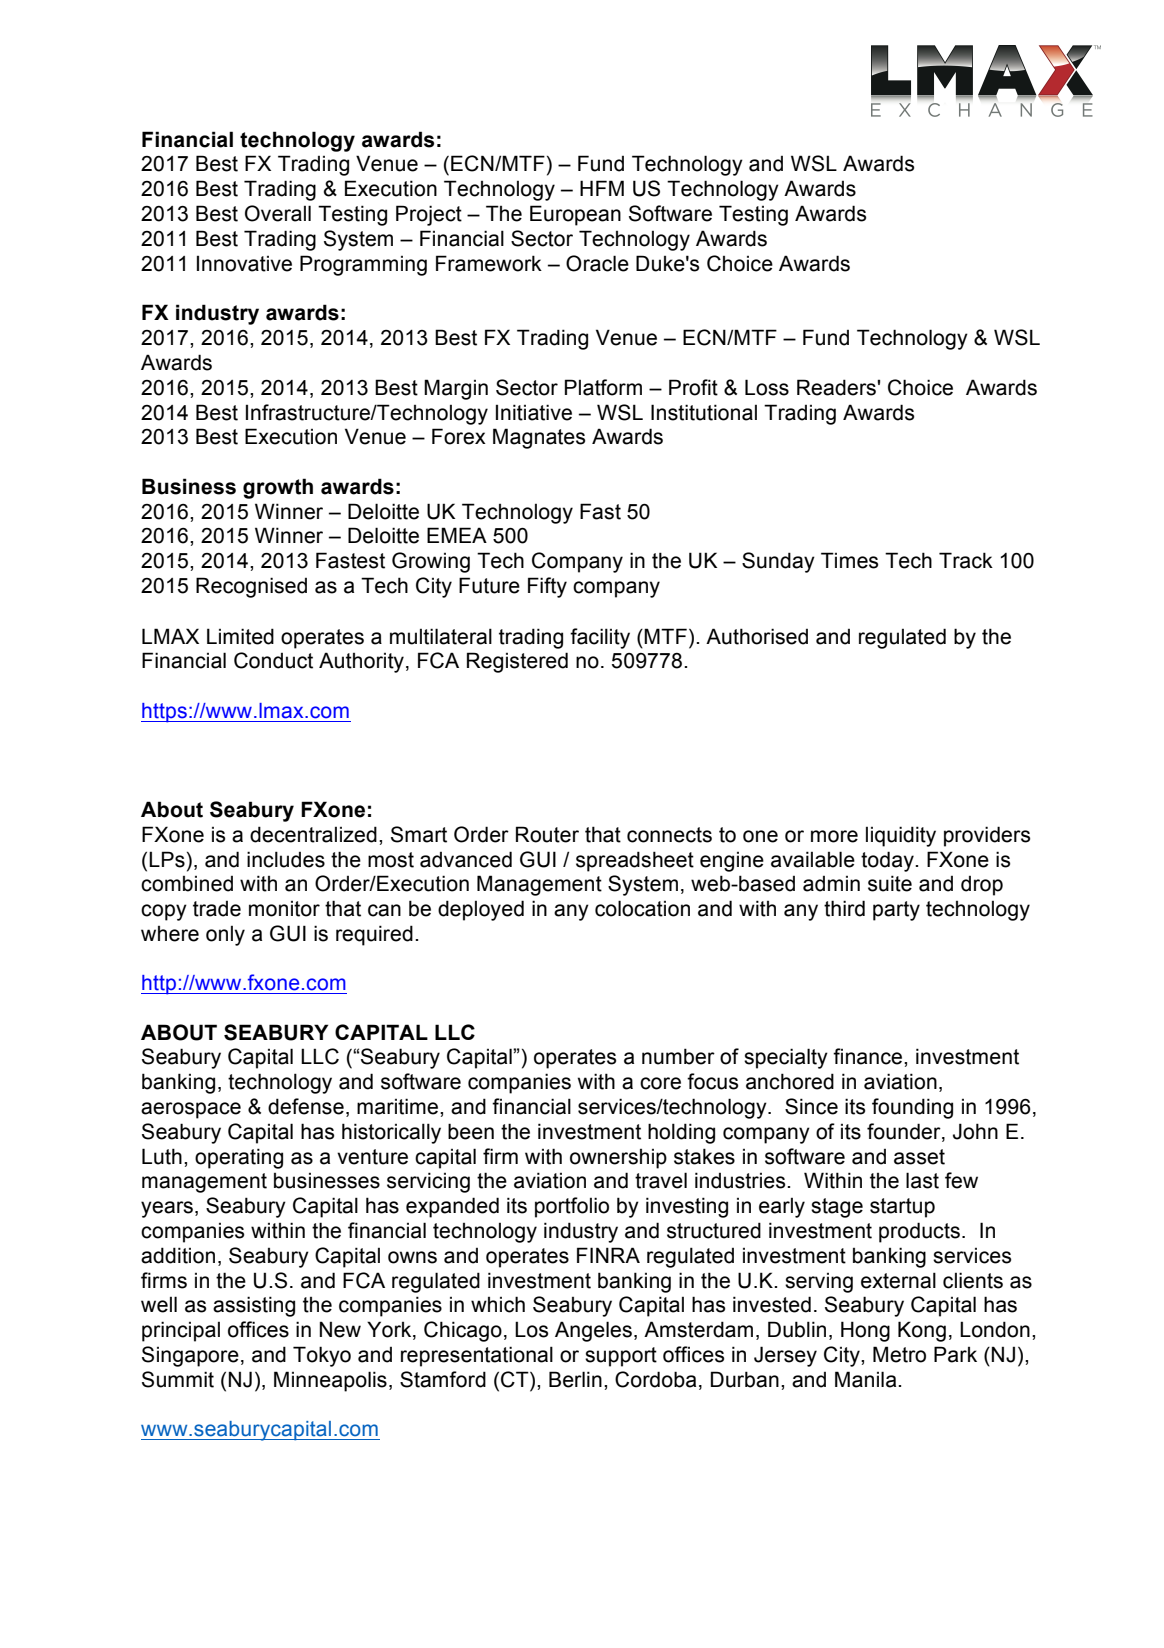 The width and height of the screenshot is (1164, 1648). What do you see at coordinates (597, 263) in the screenshot?
I see `Oracle` at bounding box center [597, 263].
